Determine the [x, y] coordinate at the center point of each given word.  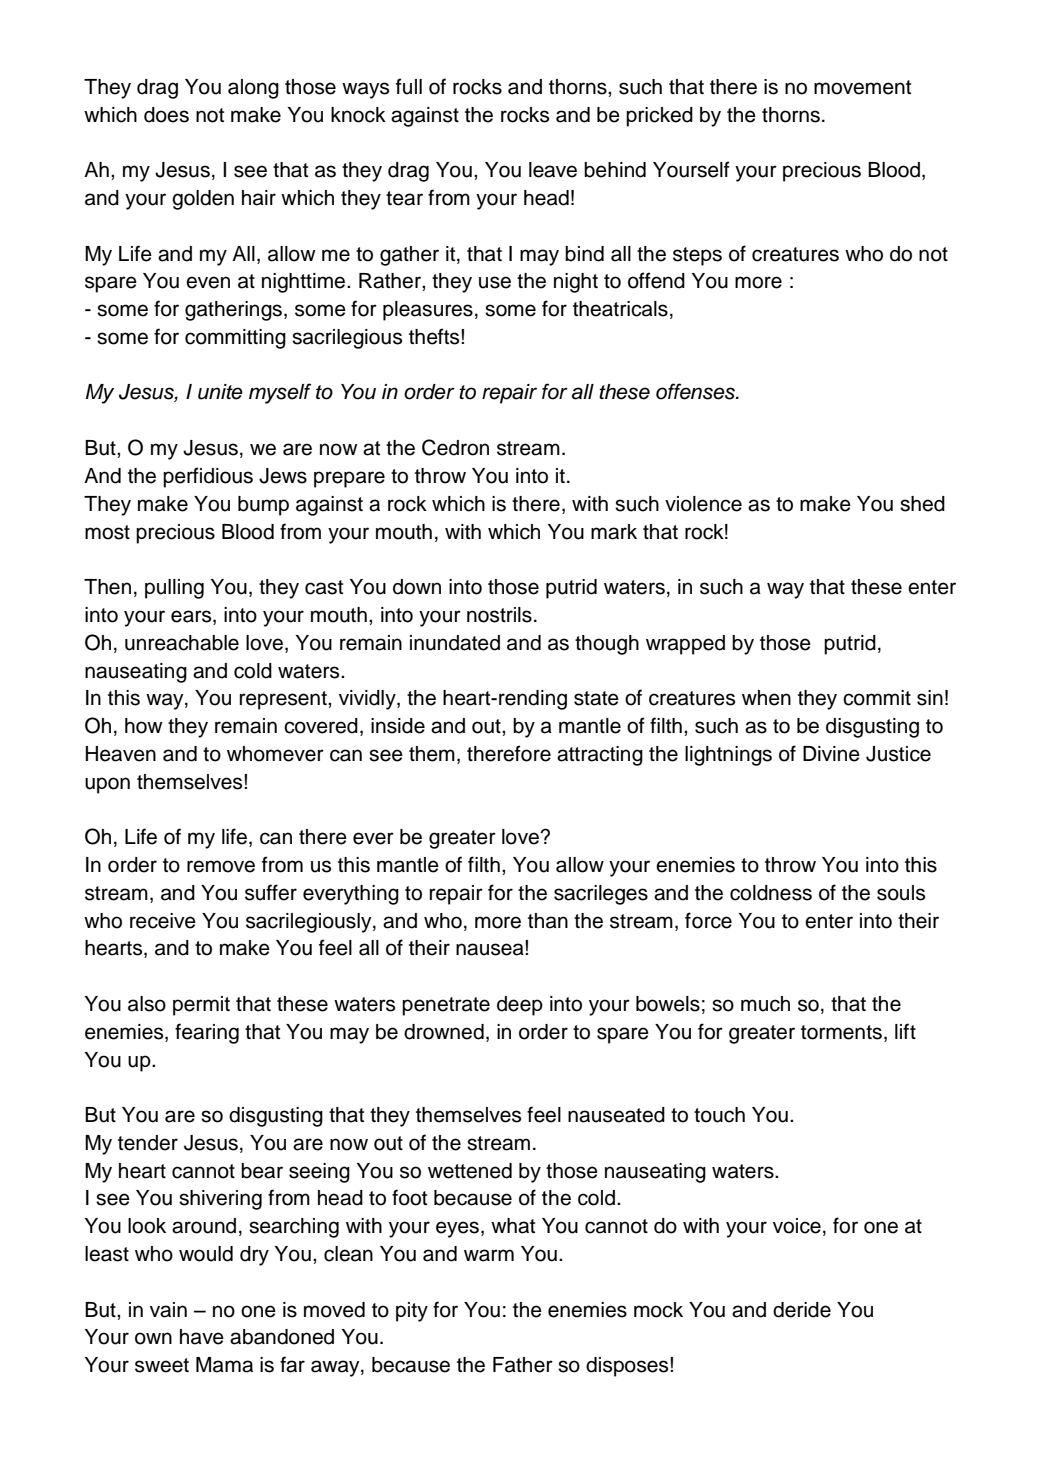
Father [523, 1365]
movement [862, 87]
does [166, 115]
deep [520, 1006]
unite [220, 392]
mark [614, 532]
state [596, 698]
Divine [831, 754]
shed [922, 504]
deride [802, 1310]
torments [841, 1032]
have [202, 1337]
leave [553, 170]
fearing [207, 1033]
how [144, 726]
